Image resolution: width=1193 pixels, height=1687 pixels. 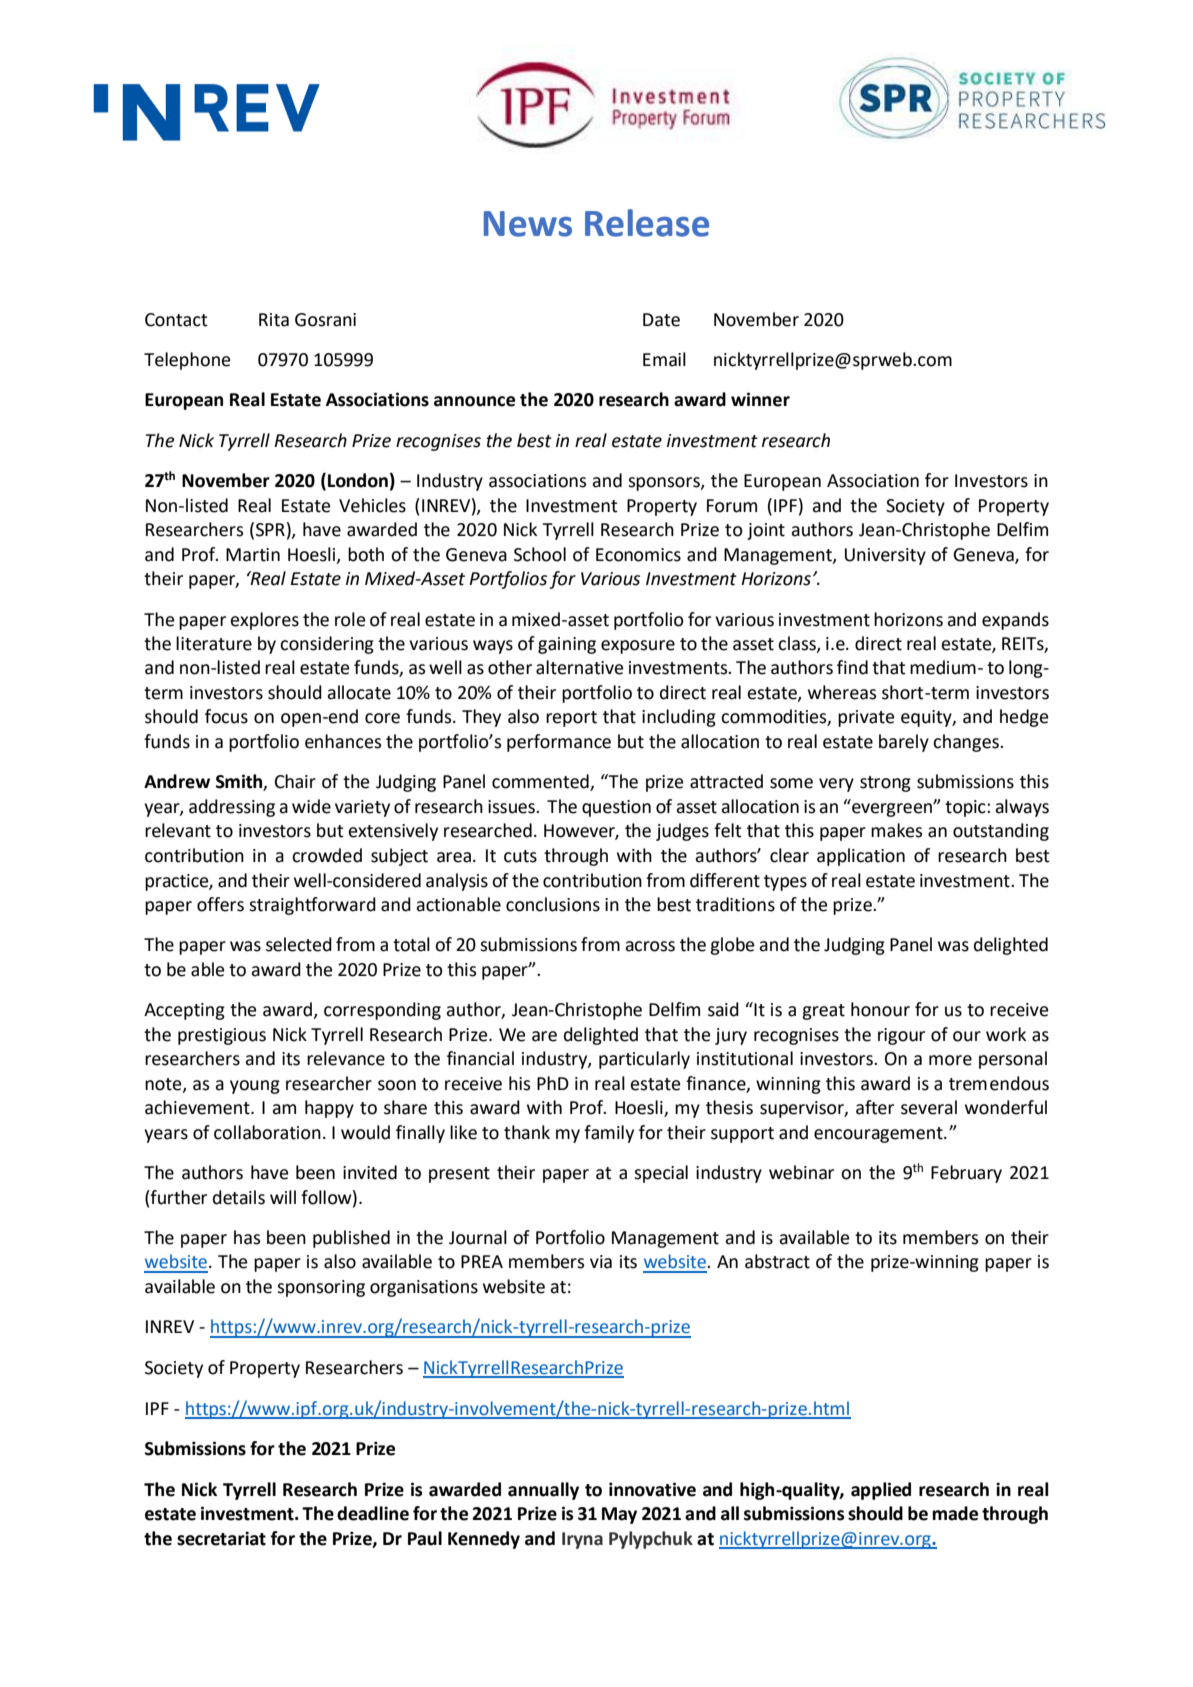 What do you see at coordinates (760, 399) in the screenshot?
I see `winner` at bounding box center [760, 399].
